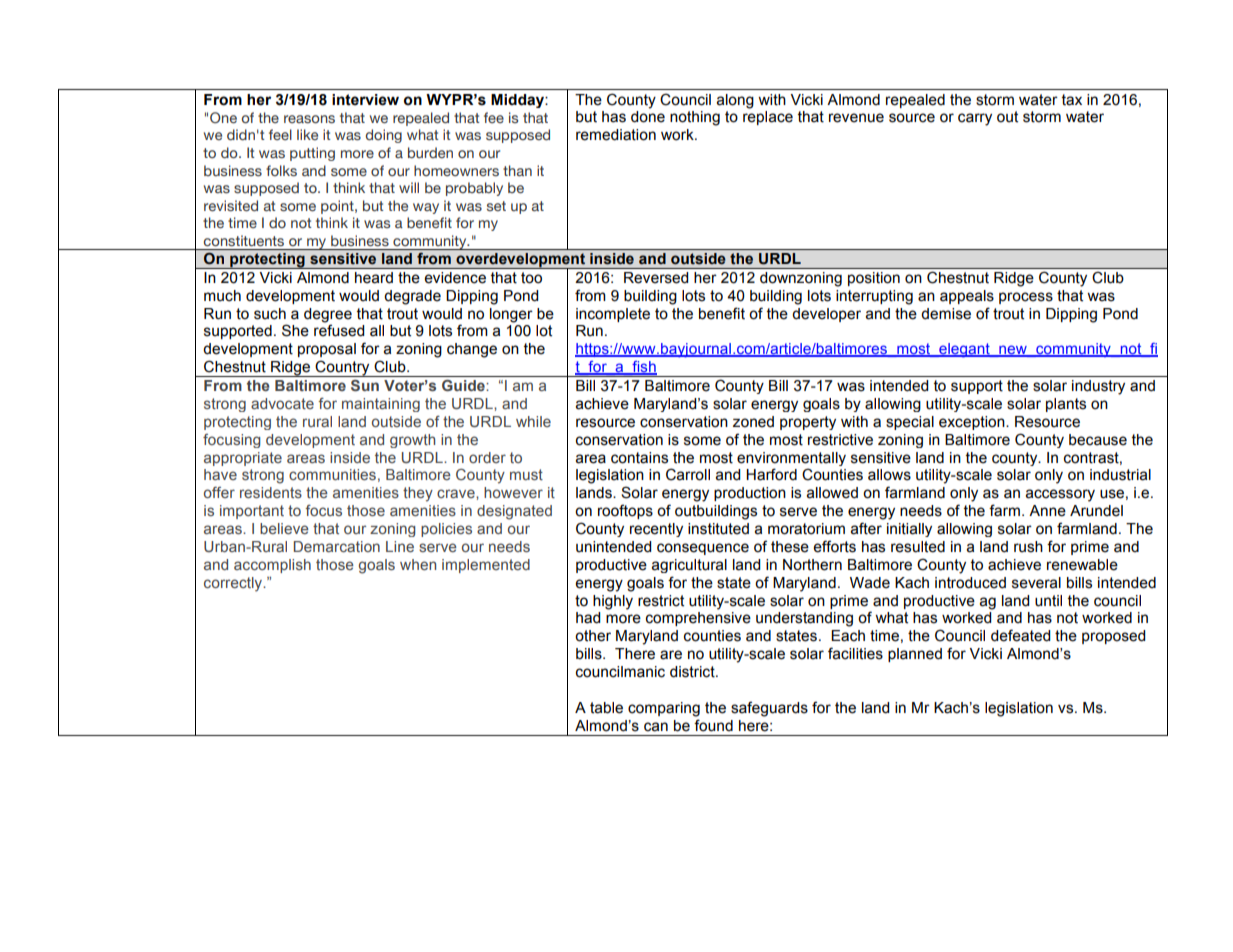  I want to click on comparing, so click(664, 709).
